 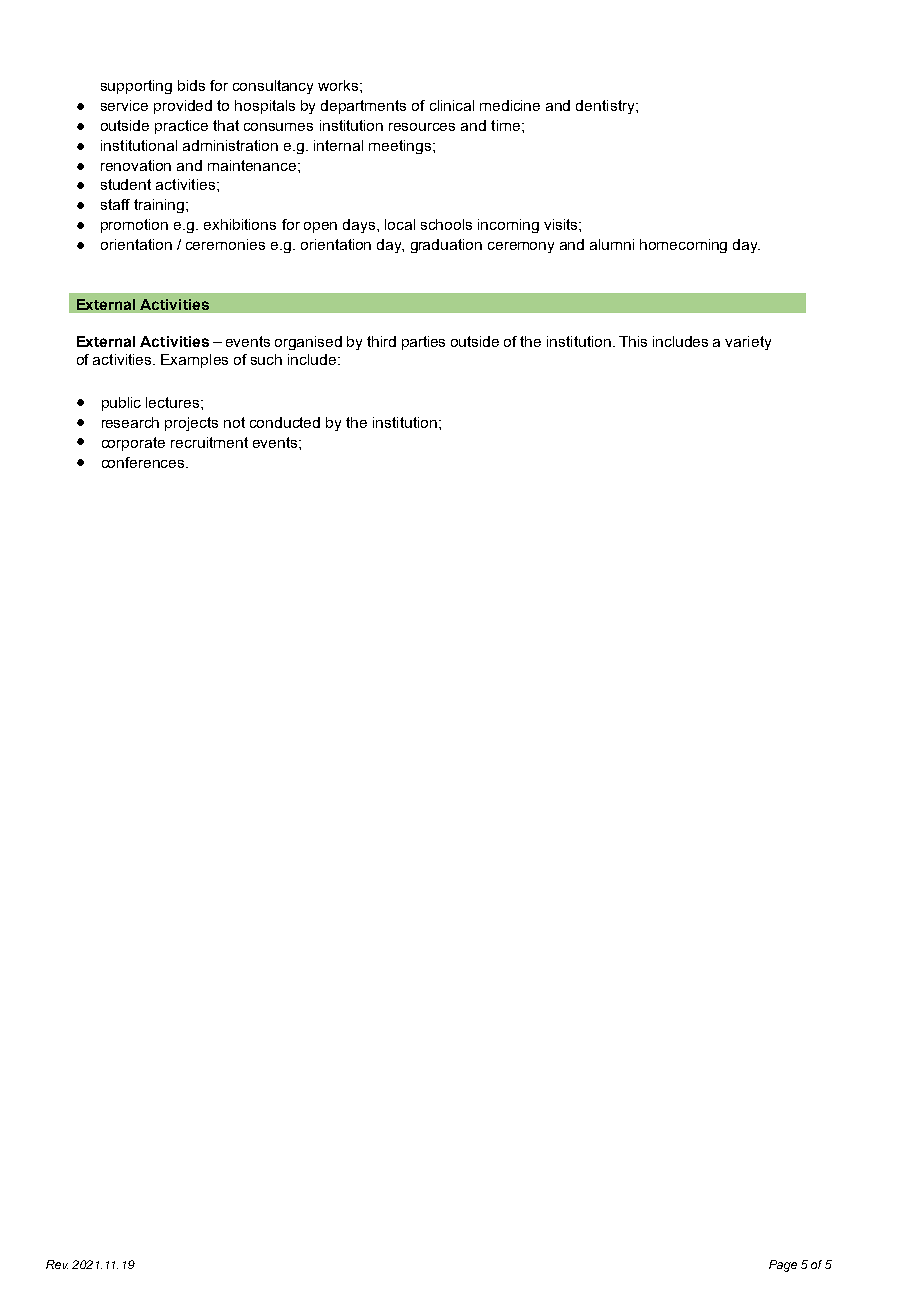 What do you see at coordinates (209, 442) in the screenshot?
I see `recruitment` at bounding box center [209, 442].
